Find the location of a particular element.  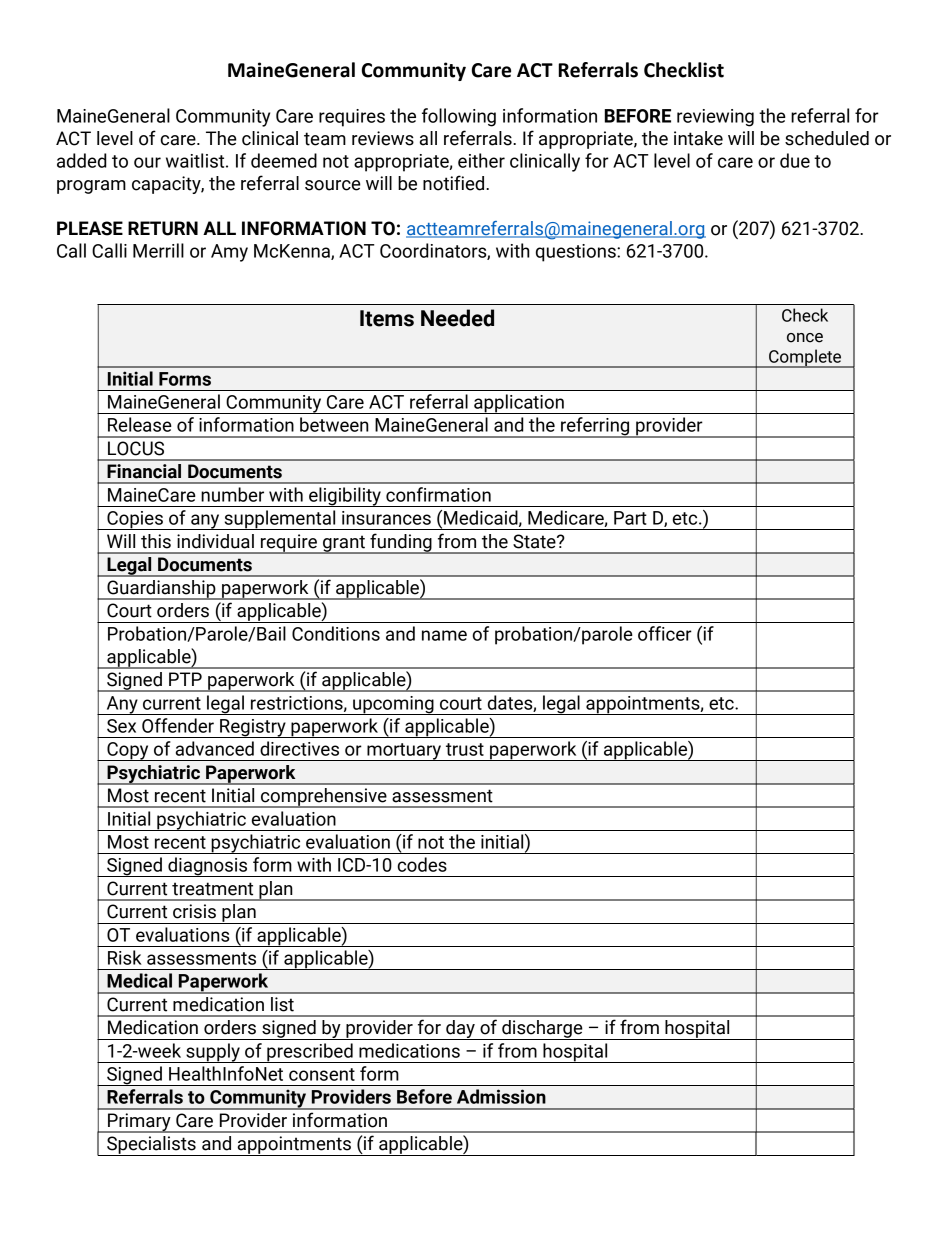

Primary is located at coordinates (139, 1123).
